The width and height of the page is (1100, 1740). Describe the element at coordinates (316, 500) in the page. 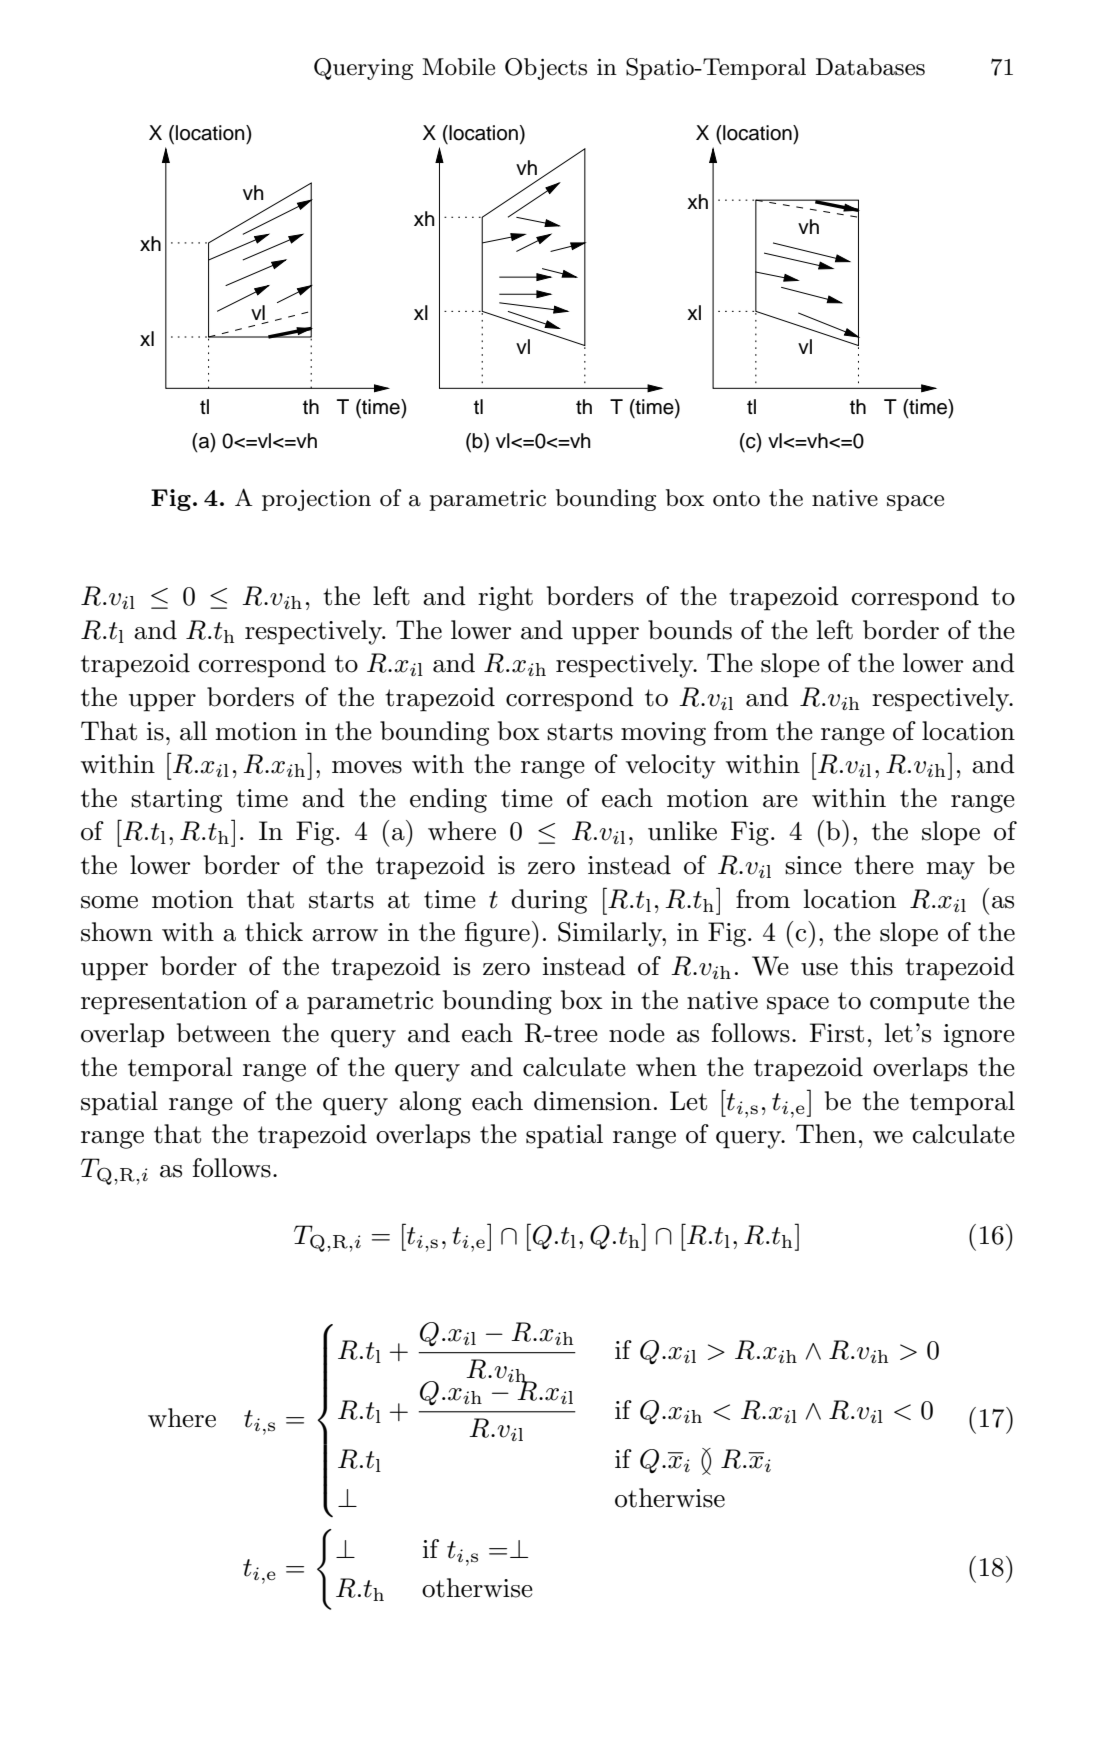

I see `projection` at that location.
